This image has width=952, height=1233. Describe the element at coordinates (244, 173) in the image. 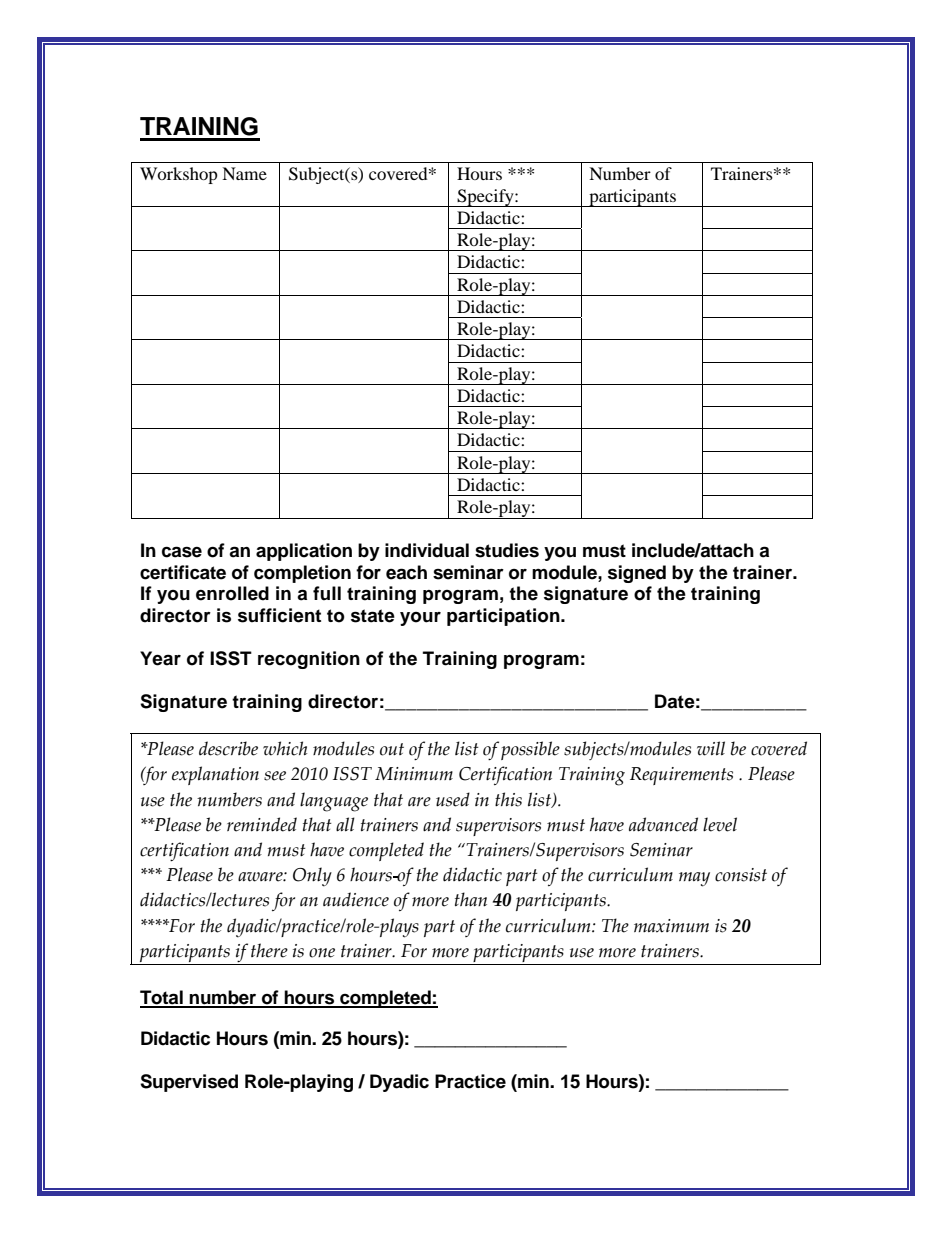

I see `Name` at that location.
